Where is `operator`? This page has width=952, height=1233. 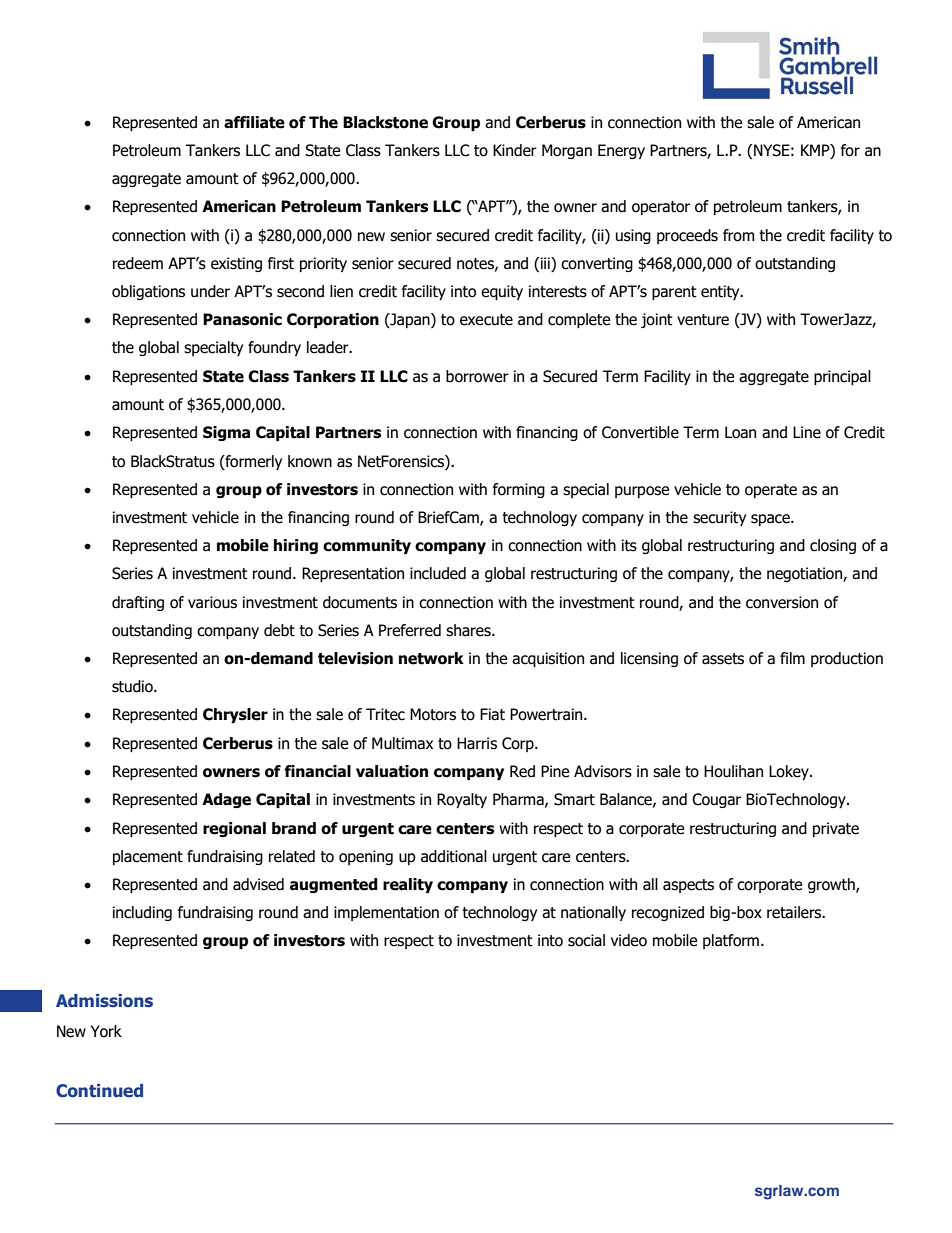
operator is located at coordinates (661, 208).
